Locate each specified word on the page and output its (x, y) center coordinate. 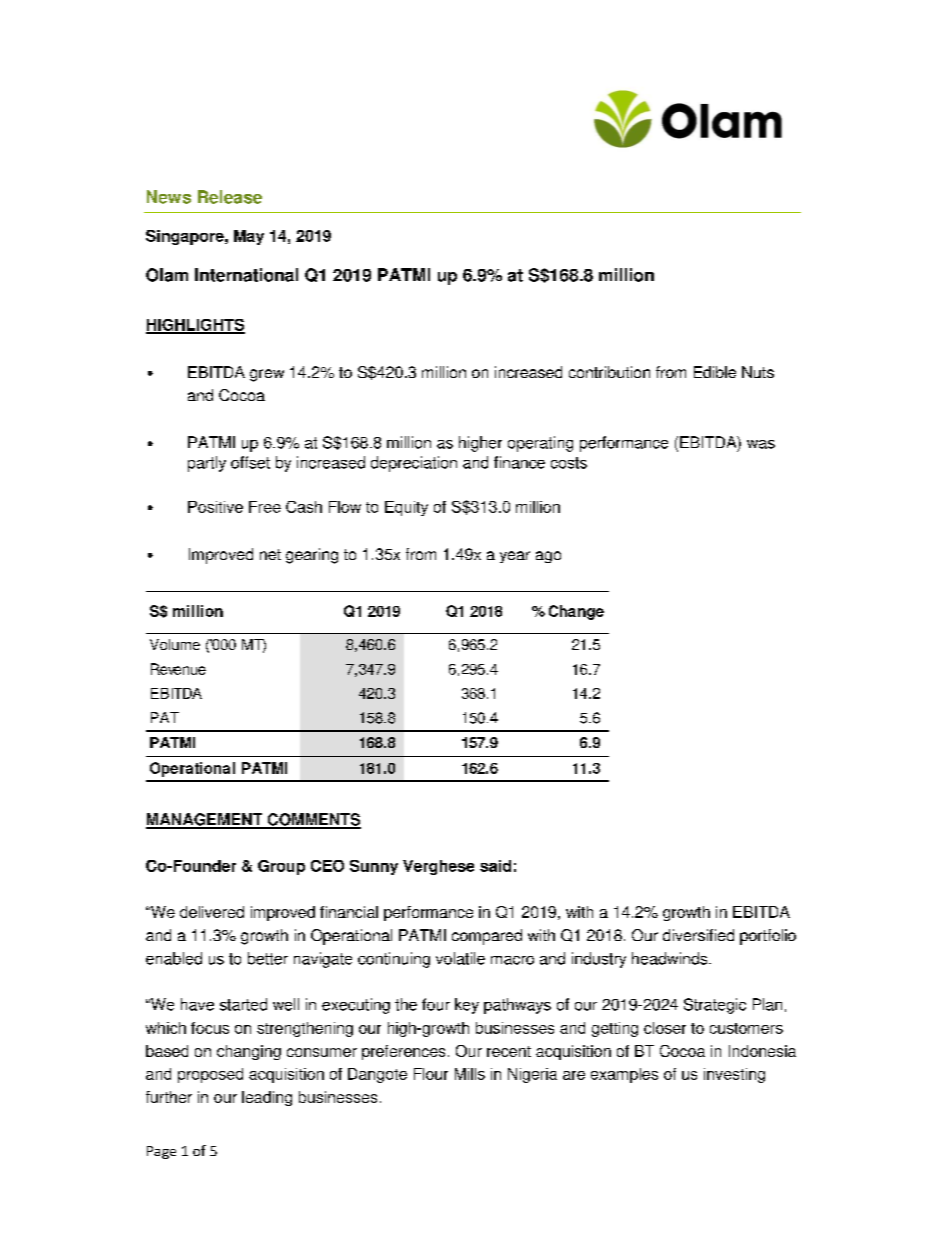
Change (576, 612)
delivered (212, 912)
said (495, 866)
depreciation (414, 464)
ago (548, 557)
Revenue (178, 669)
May (249, 237)
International (246, 275)
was (761, 444)
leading (267, 1098)
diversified (698, 935)
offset (250, 462)
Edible (715, 372)
